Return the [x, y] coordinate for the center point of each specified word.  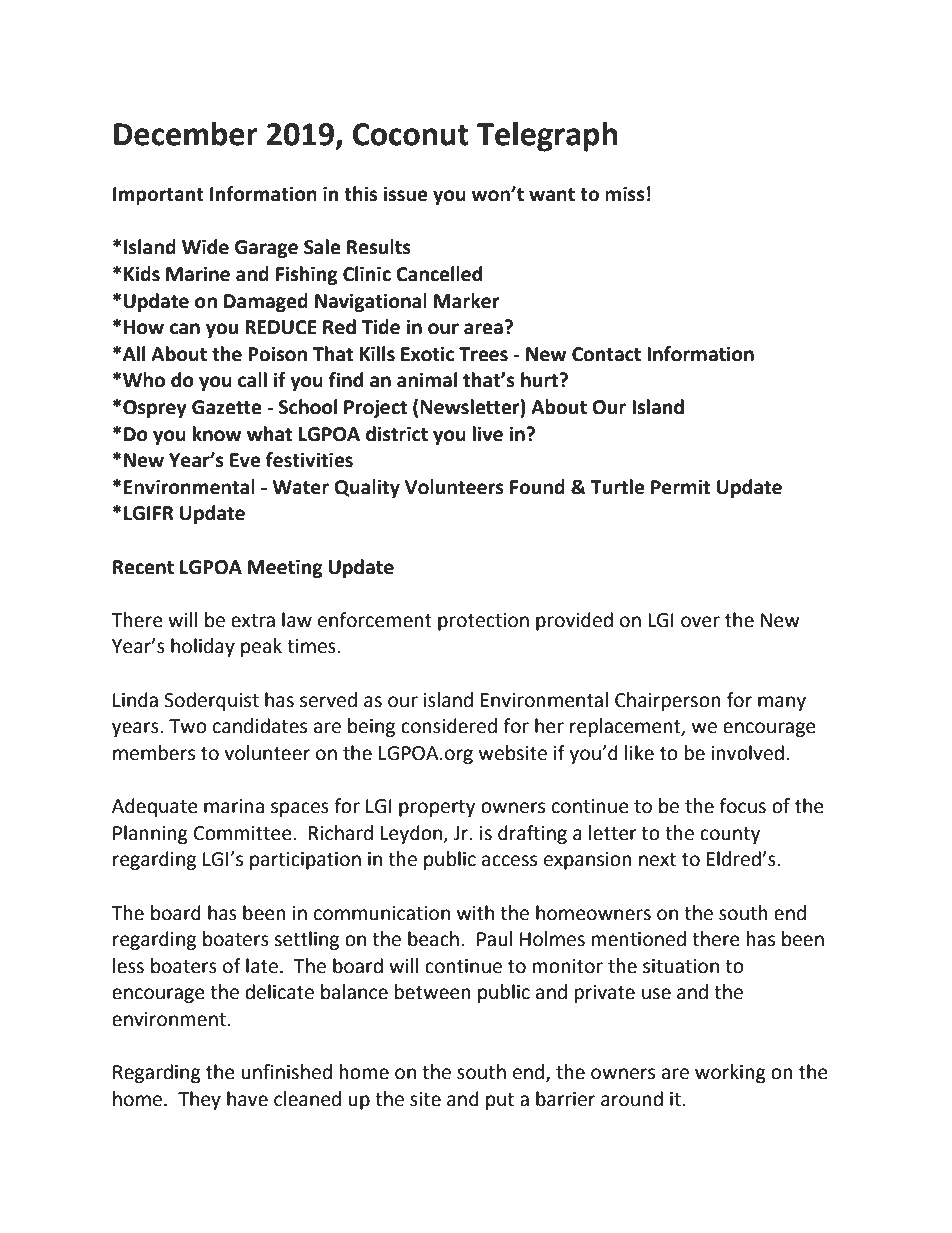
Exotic [427, 354]
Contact [606, 354]
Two [188, 726]
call [252, 380]
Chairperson [668, 701]
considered [449, 726]
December [186, 134]
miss [625, 194]
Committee [244, 833]
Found [537, 487]
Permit [680, 487]
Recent [143, 567]
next [657, 860]
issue [405, 194]
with [475, 913]
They [199, 1100]
